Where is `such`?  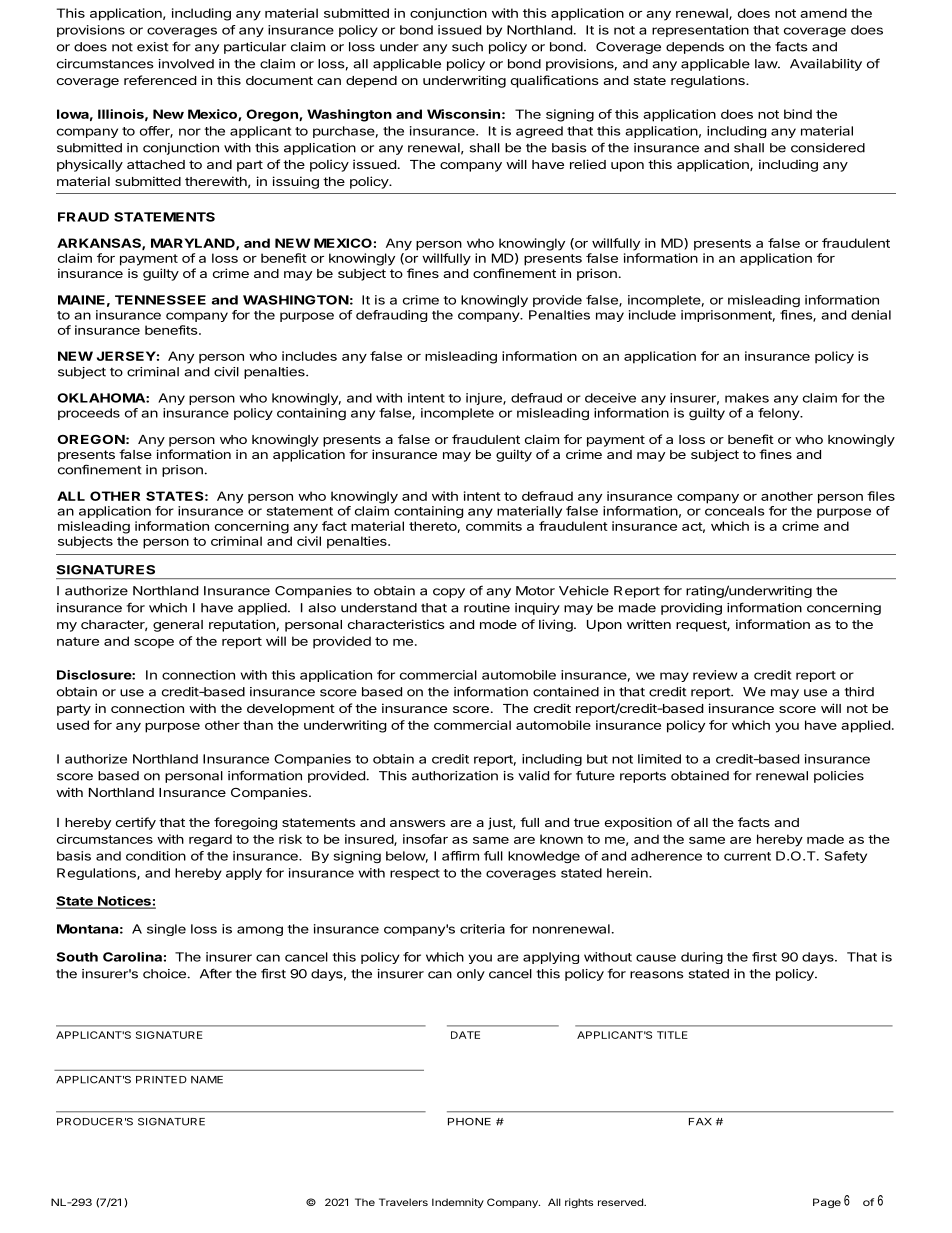
such is located at coordinates (467, 47).
